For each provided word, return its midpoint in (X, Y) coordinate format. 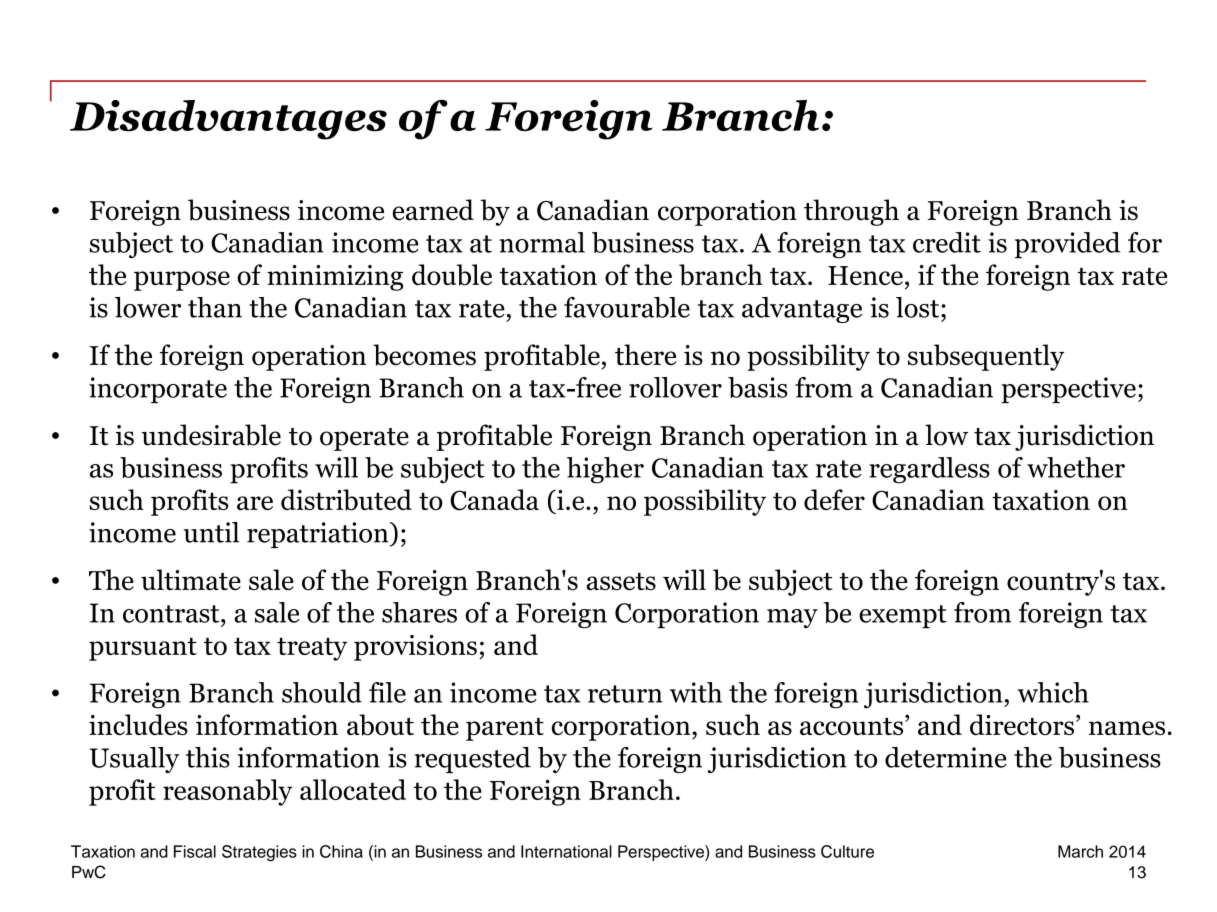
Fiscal (195, 851)
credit (947, 242)
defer (834, 499)
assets (621, 582)
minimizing (335, 278)
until (211, 532)
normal (542, 242)
